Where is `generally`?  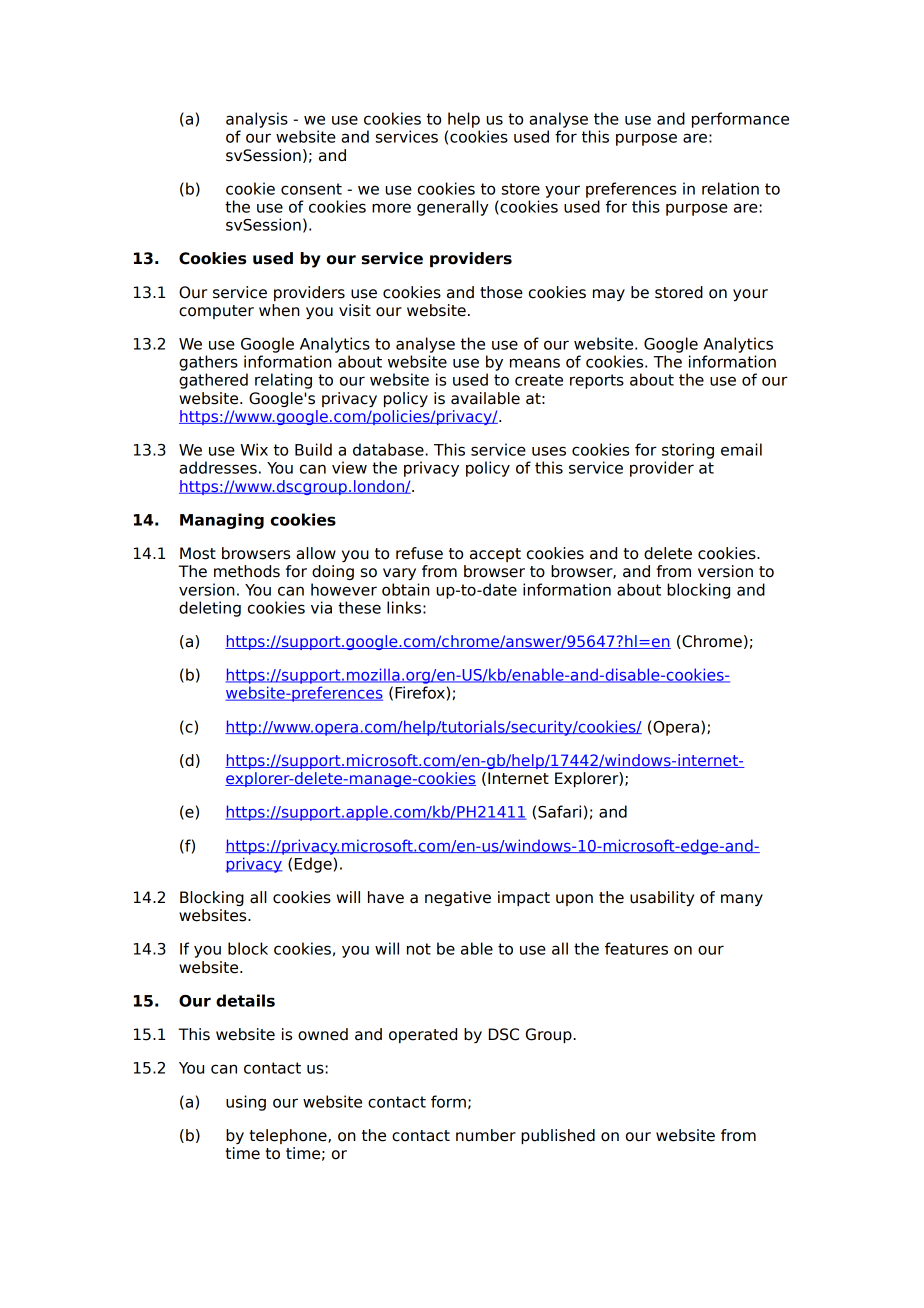 generally is located at coordinates (453, 208).
